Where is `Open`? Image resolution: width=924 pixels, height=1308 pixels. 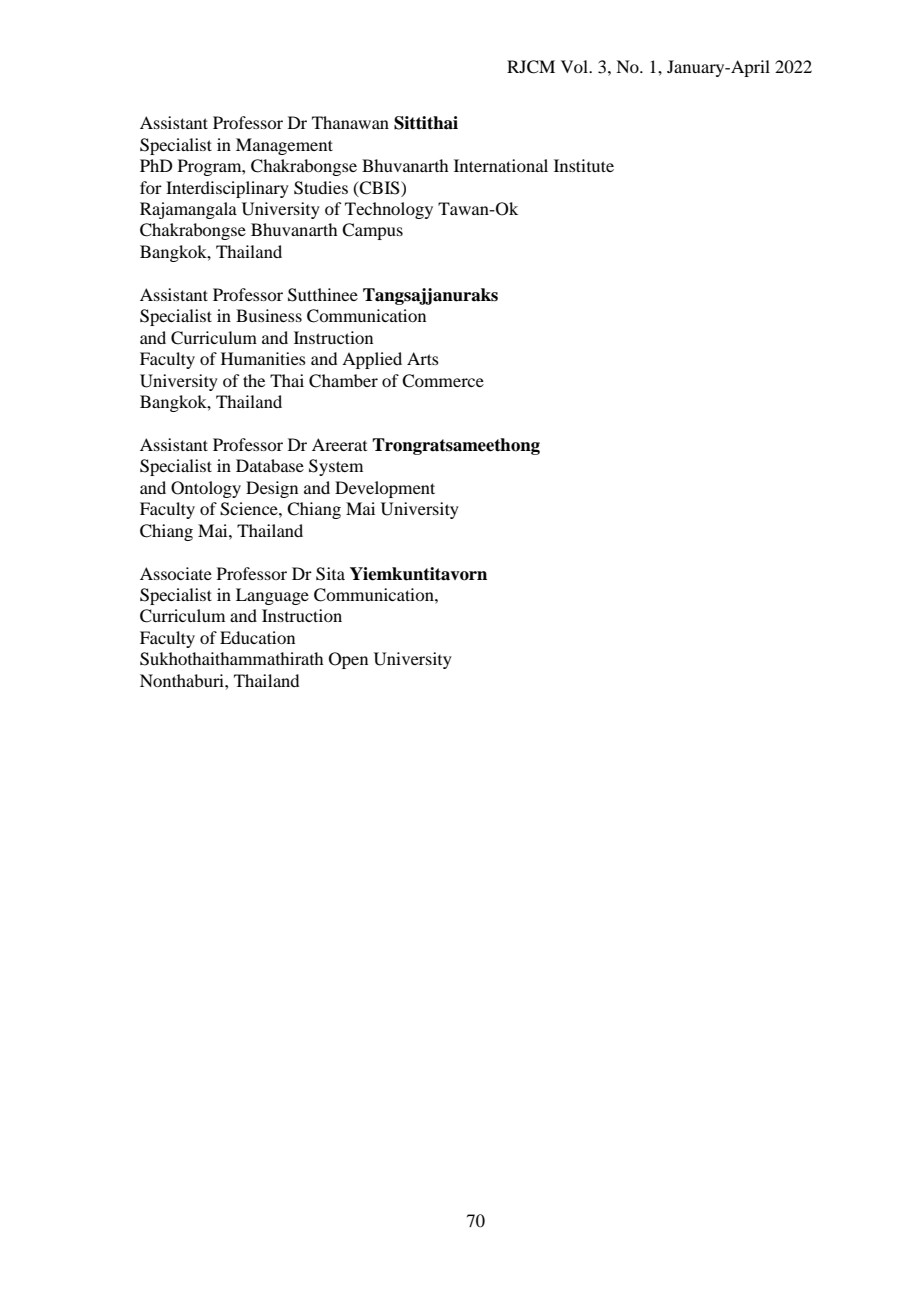
Open is located at coordinates (348, 660).
